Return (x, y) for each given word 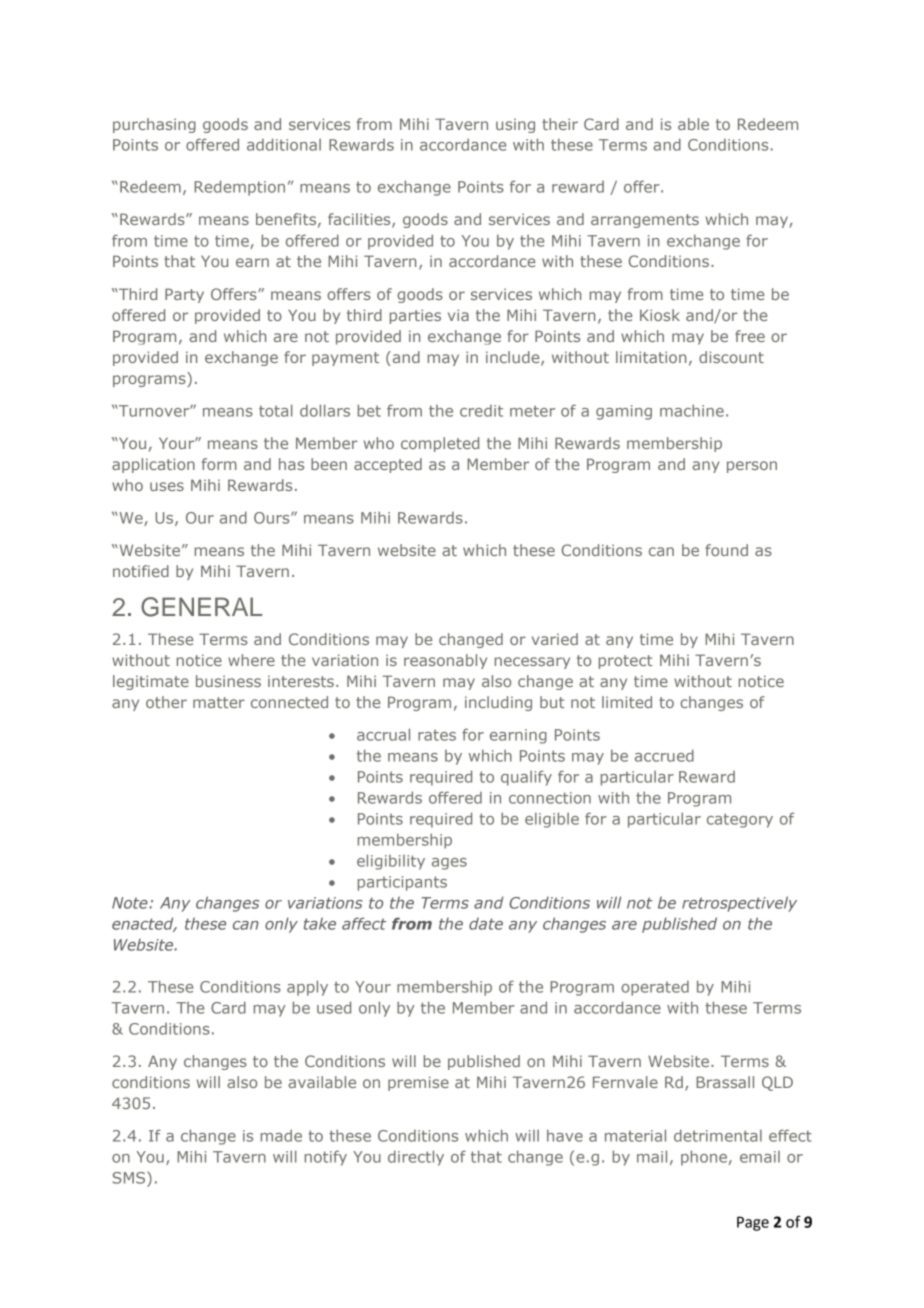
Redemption (239, 188)
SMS (130, 1178)
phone (704, 1158)
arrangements (645, 221)
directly (416, 1158)
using (515, 126)
